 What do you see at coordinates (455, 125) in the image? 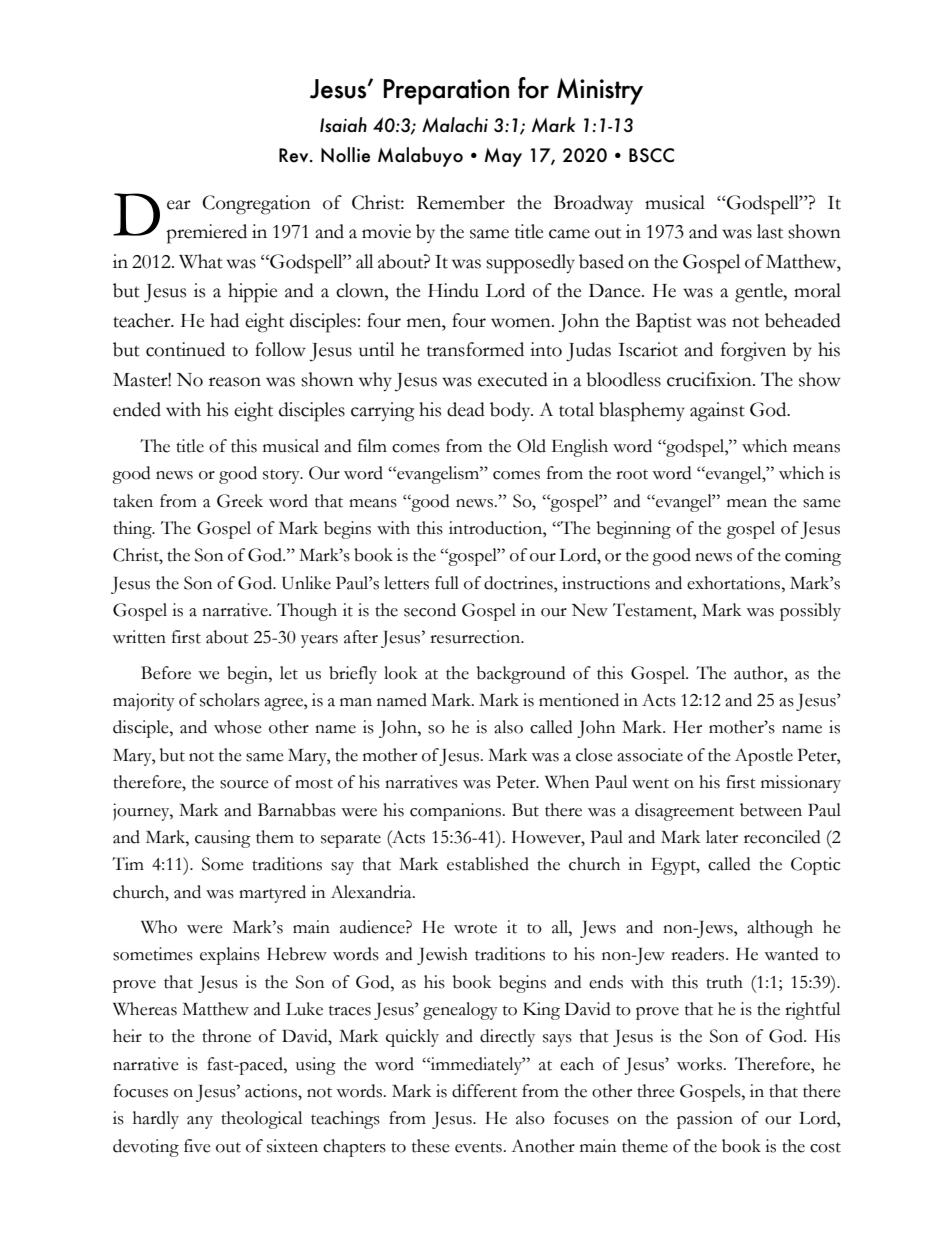
I see `Malachi` at bounding box center [455, 125].
